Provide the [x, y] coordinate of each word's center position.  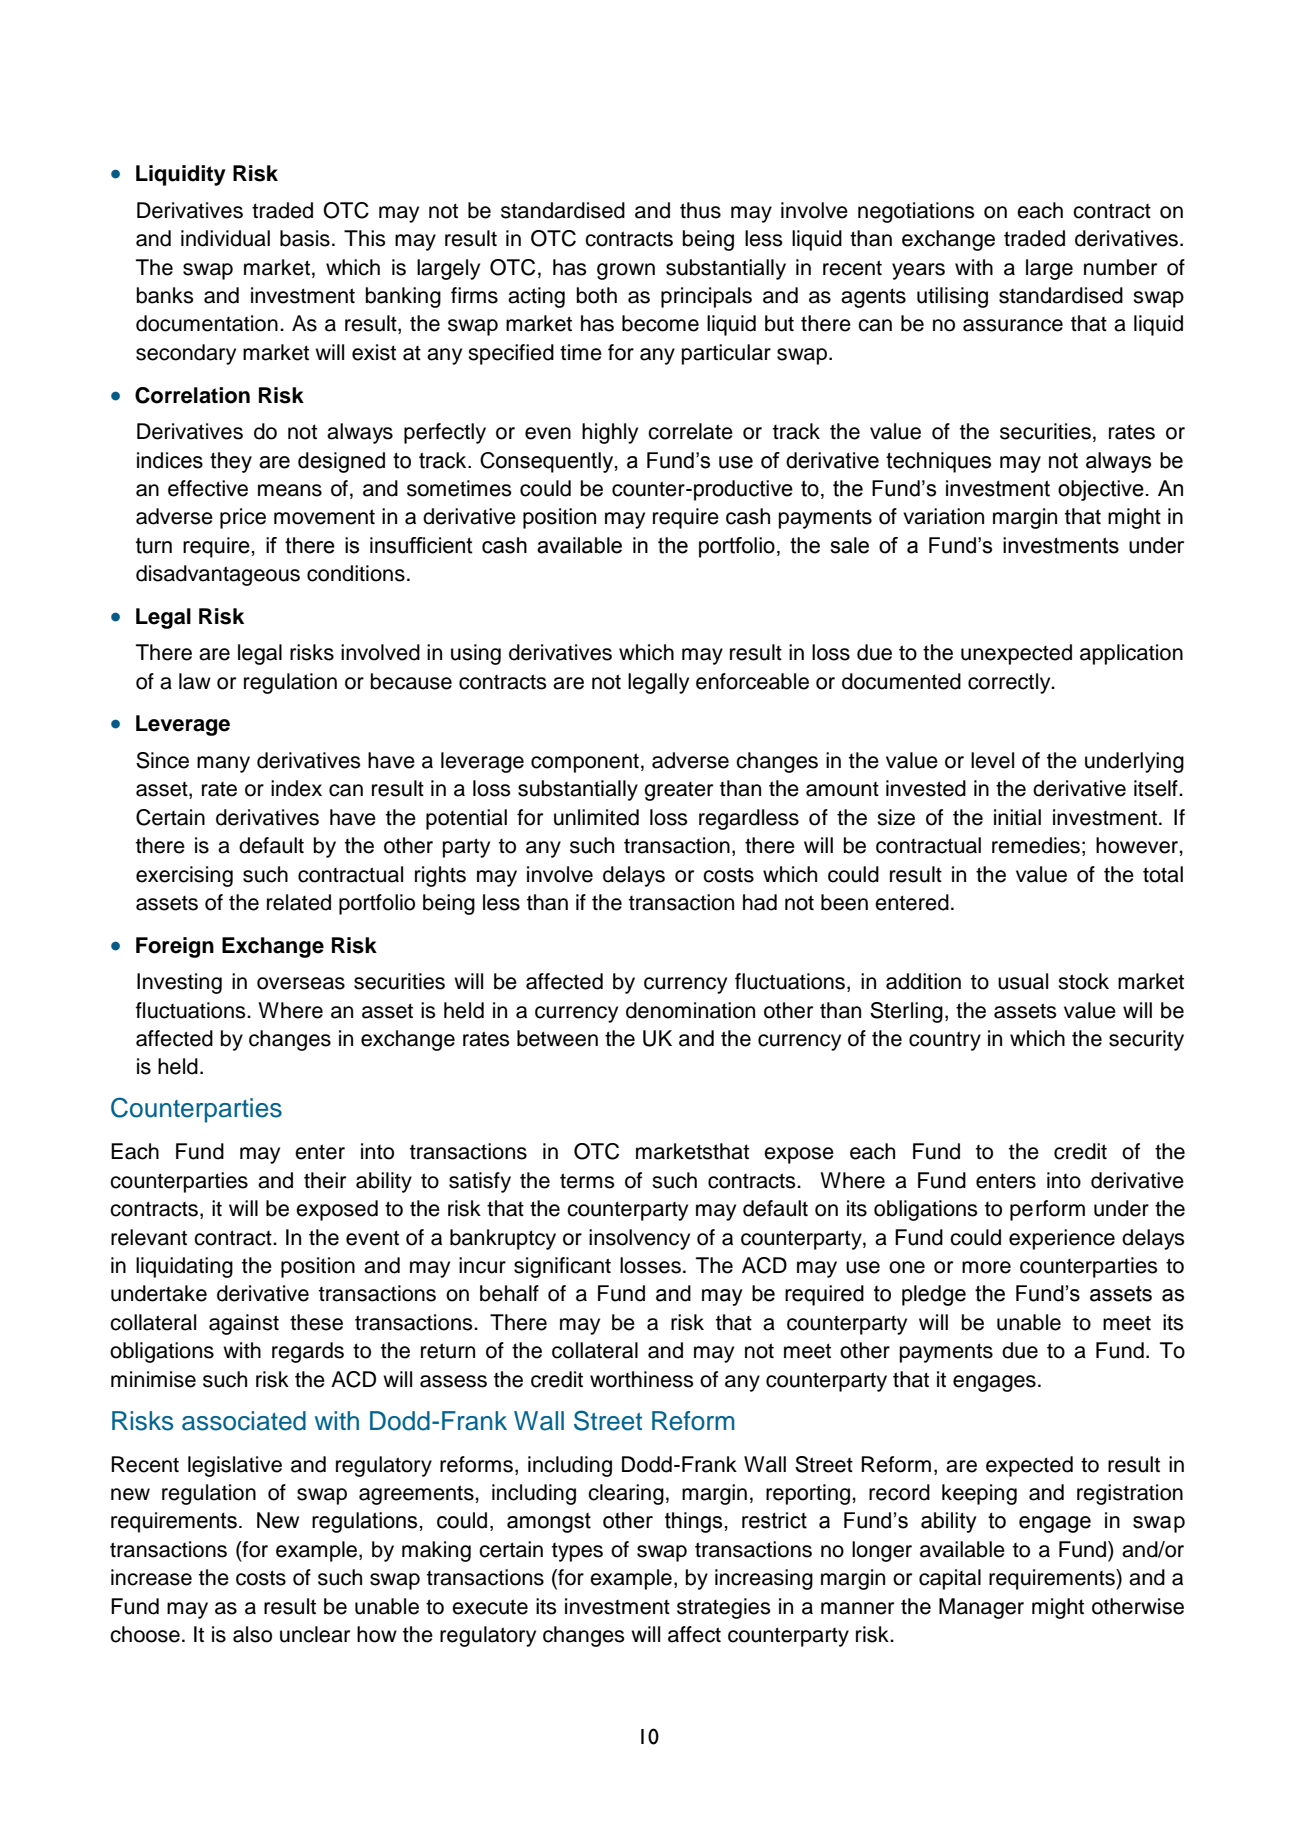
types [577, 1552]
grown [626, 271]
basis [305, 238]
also [252, 1634]
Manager [981, 1608]
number [1120, 267]
